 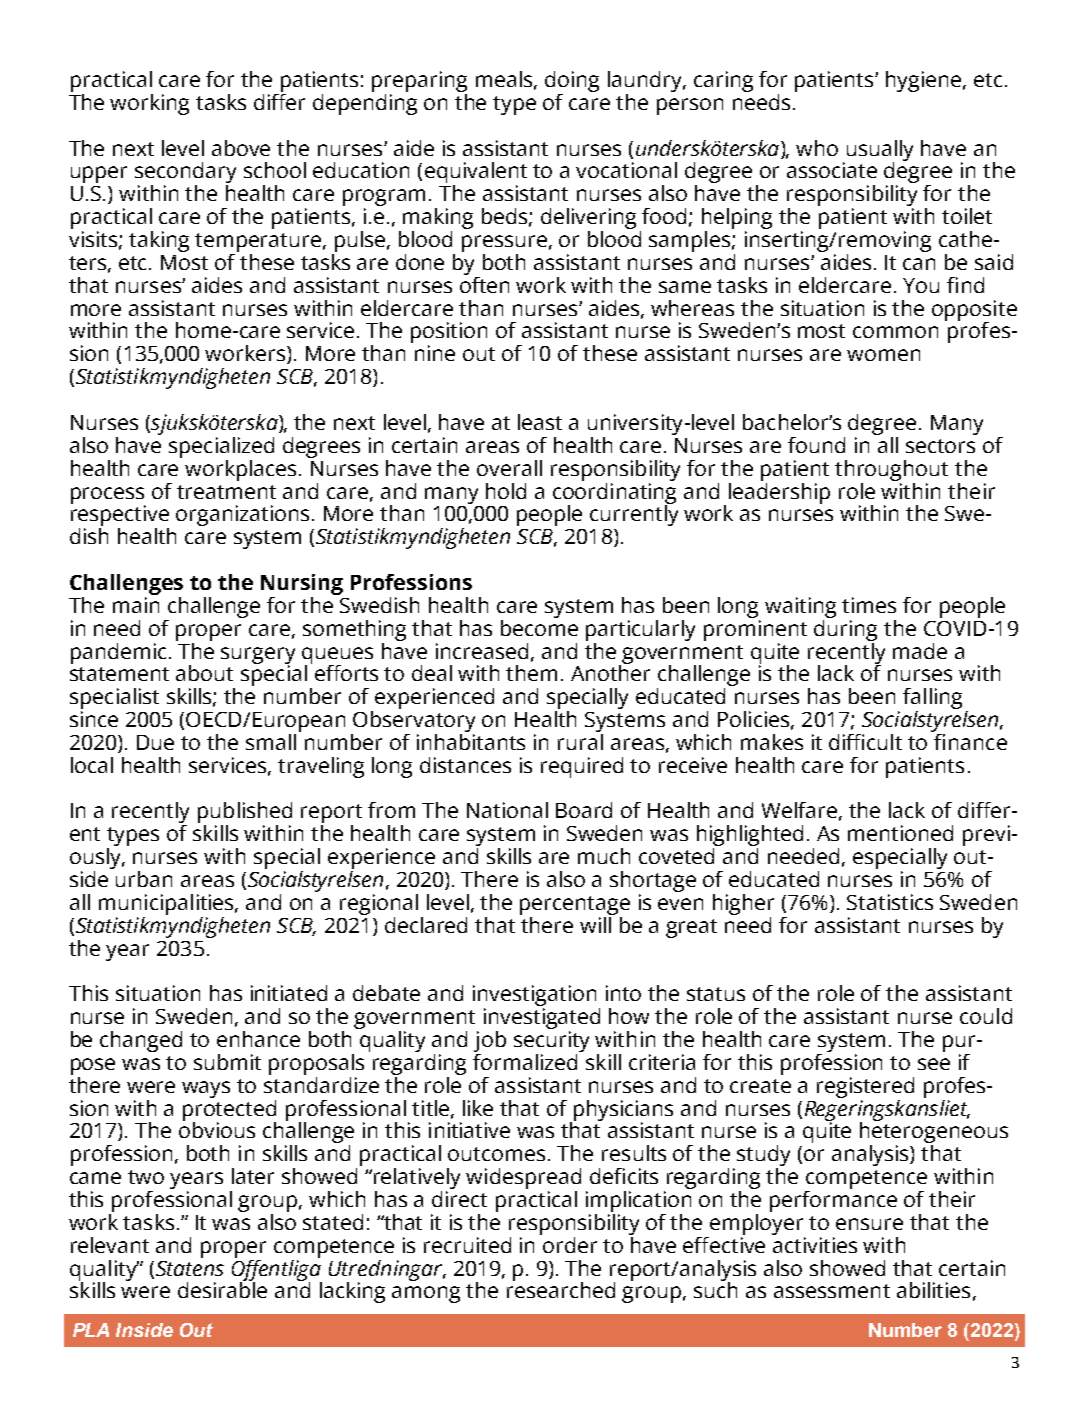 I want to click on desirable, so click(x=222, y=1288).
